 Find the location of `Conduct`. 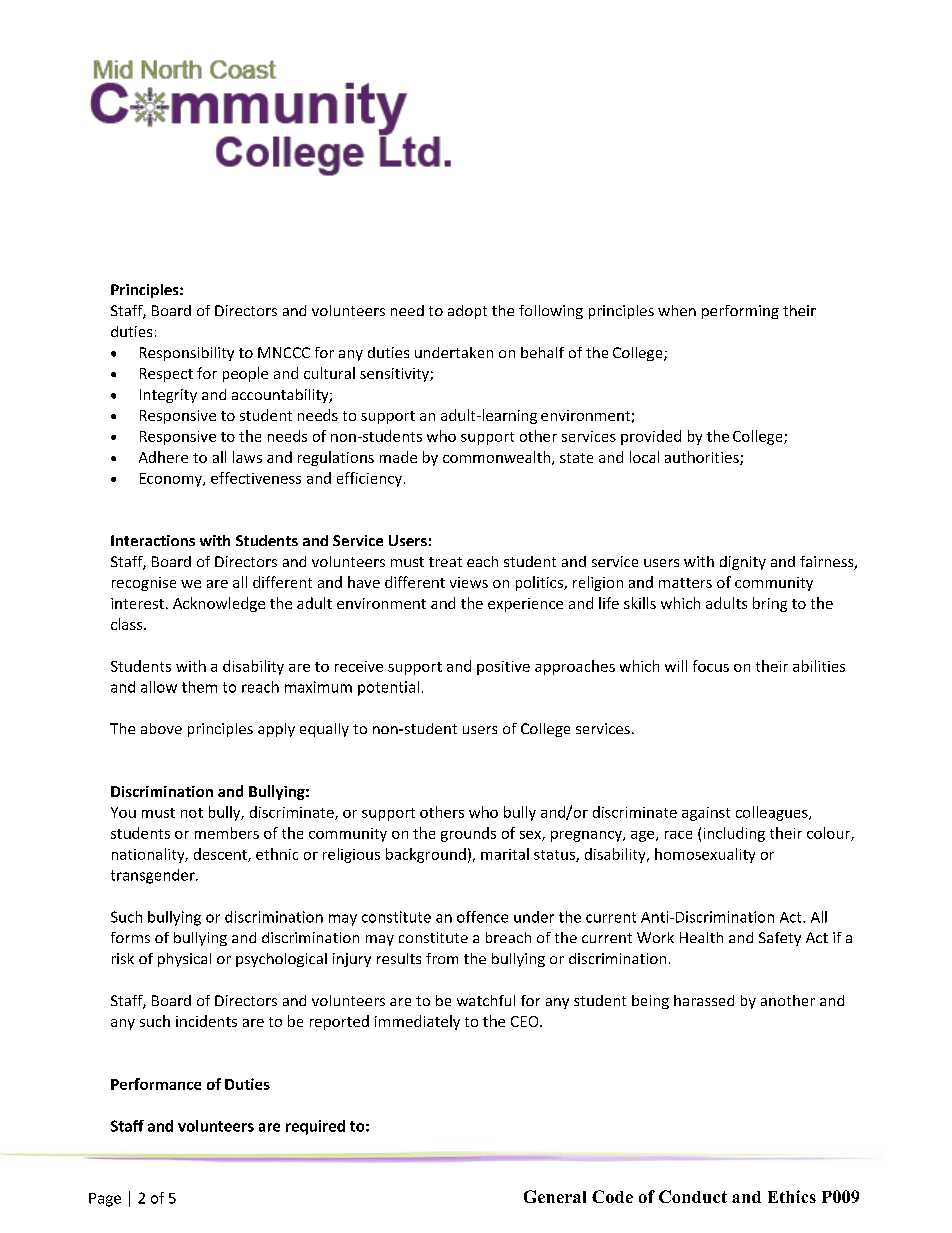

Conduct is located at coordinates (693, 1196).
